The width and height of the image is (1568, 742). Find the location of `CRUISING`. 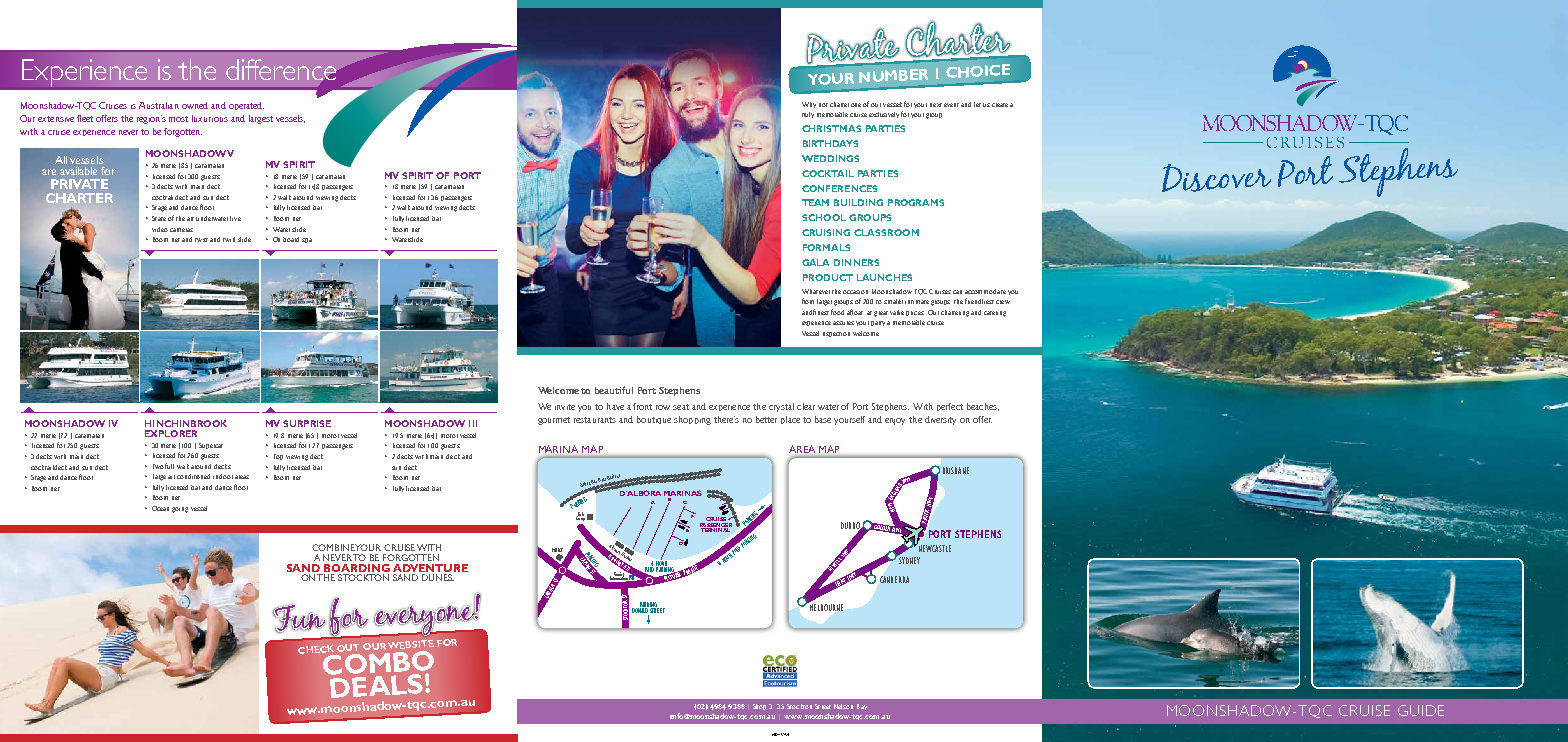

CRUISING is located at coordinates (826, 232).
